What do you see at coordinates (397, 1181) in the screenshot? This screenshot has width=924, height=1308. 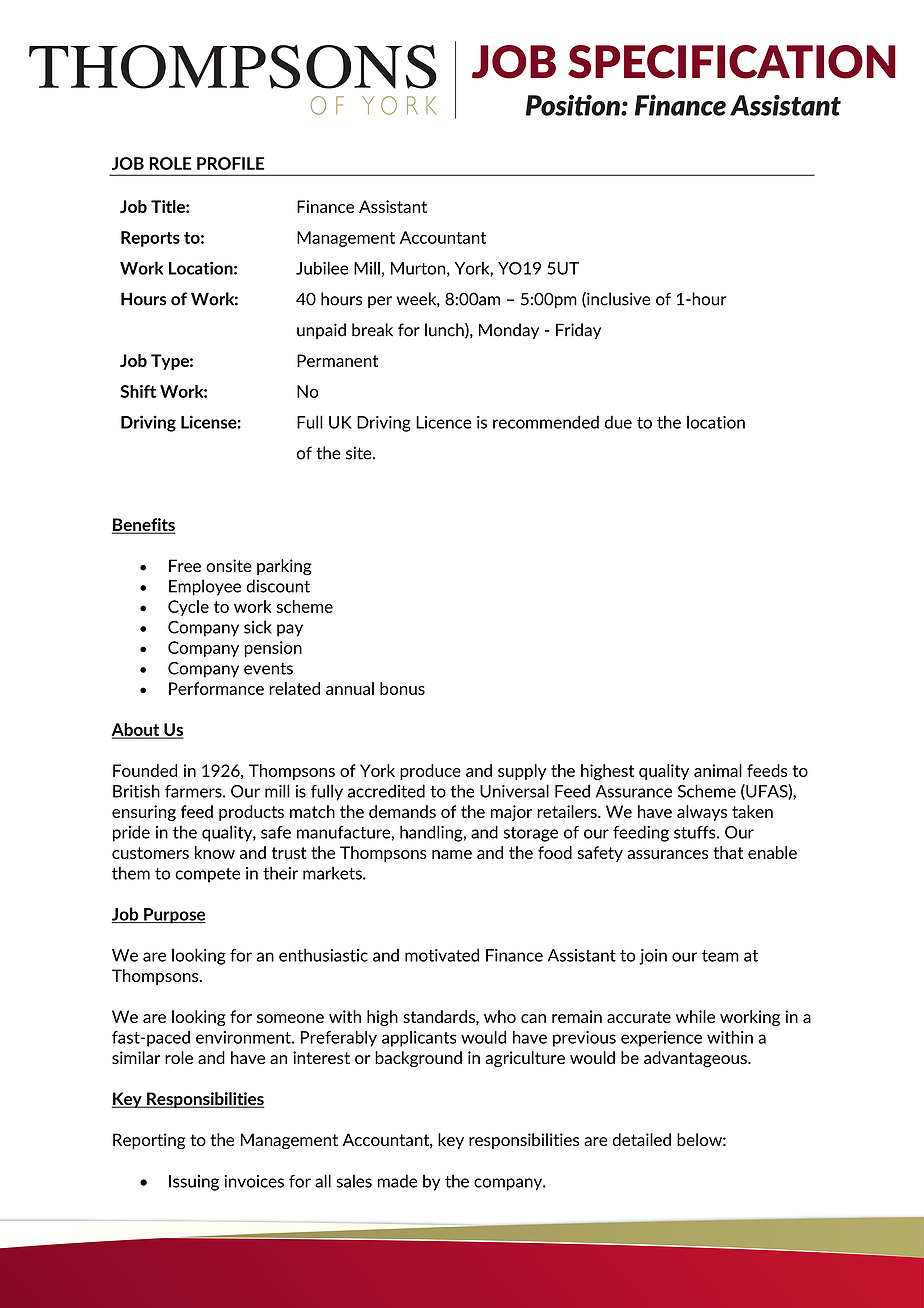 I see `made` at bounding box center [397, 1181].
